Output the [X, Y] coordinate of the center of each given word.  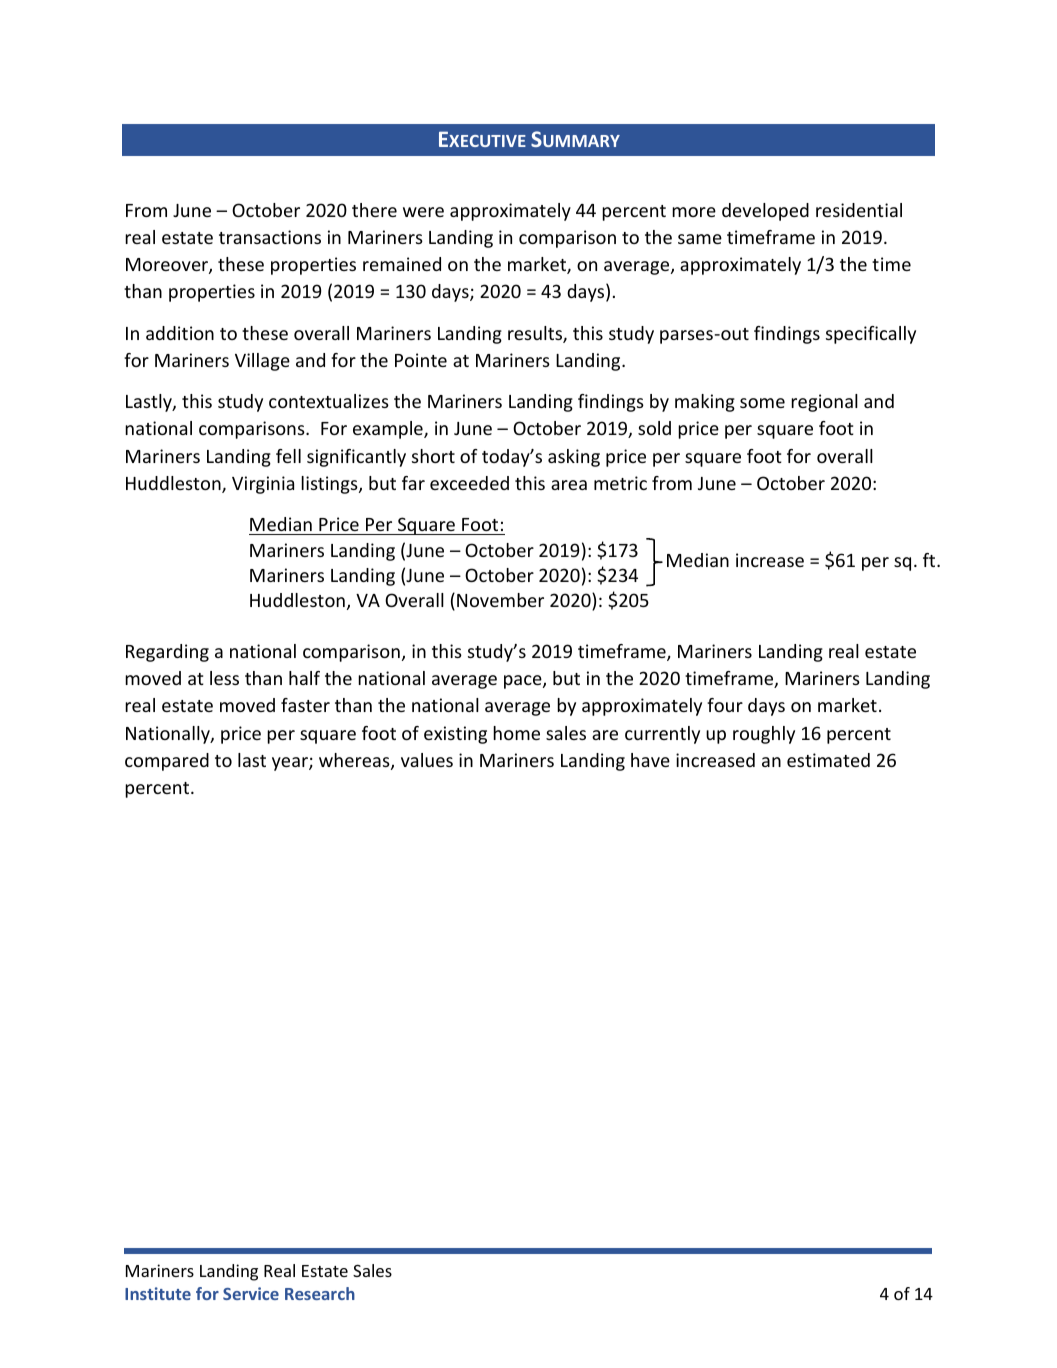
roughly [764, 735]
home [516, 733]
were [423, 212]
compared [167, 762]
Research [320, 1293]
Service [251, 1293]
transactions [270, 237]
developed [765, 212]
